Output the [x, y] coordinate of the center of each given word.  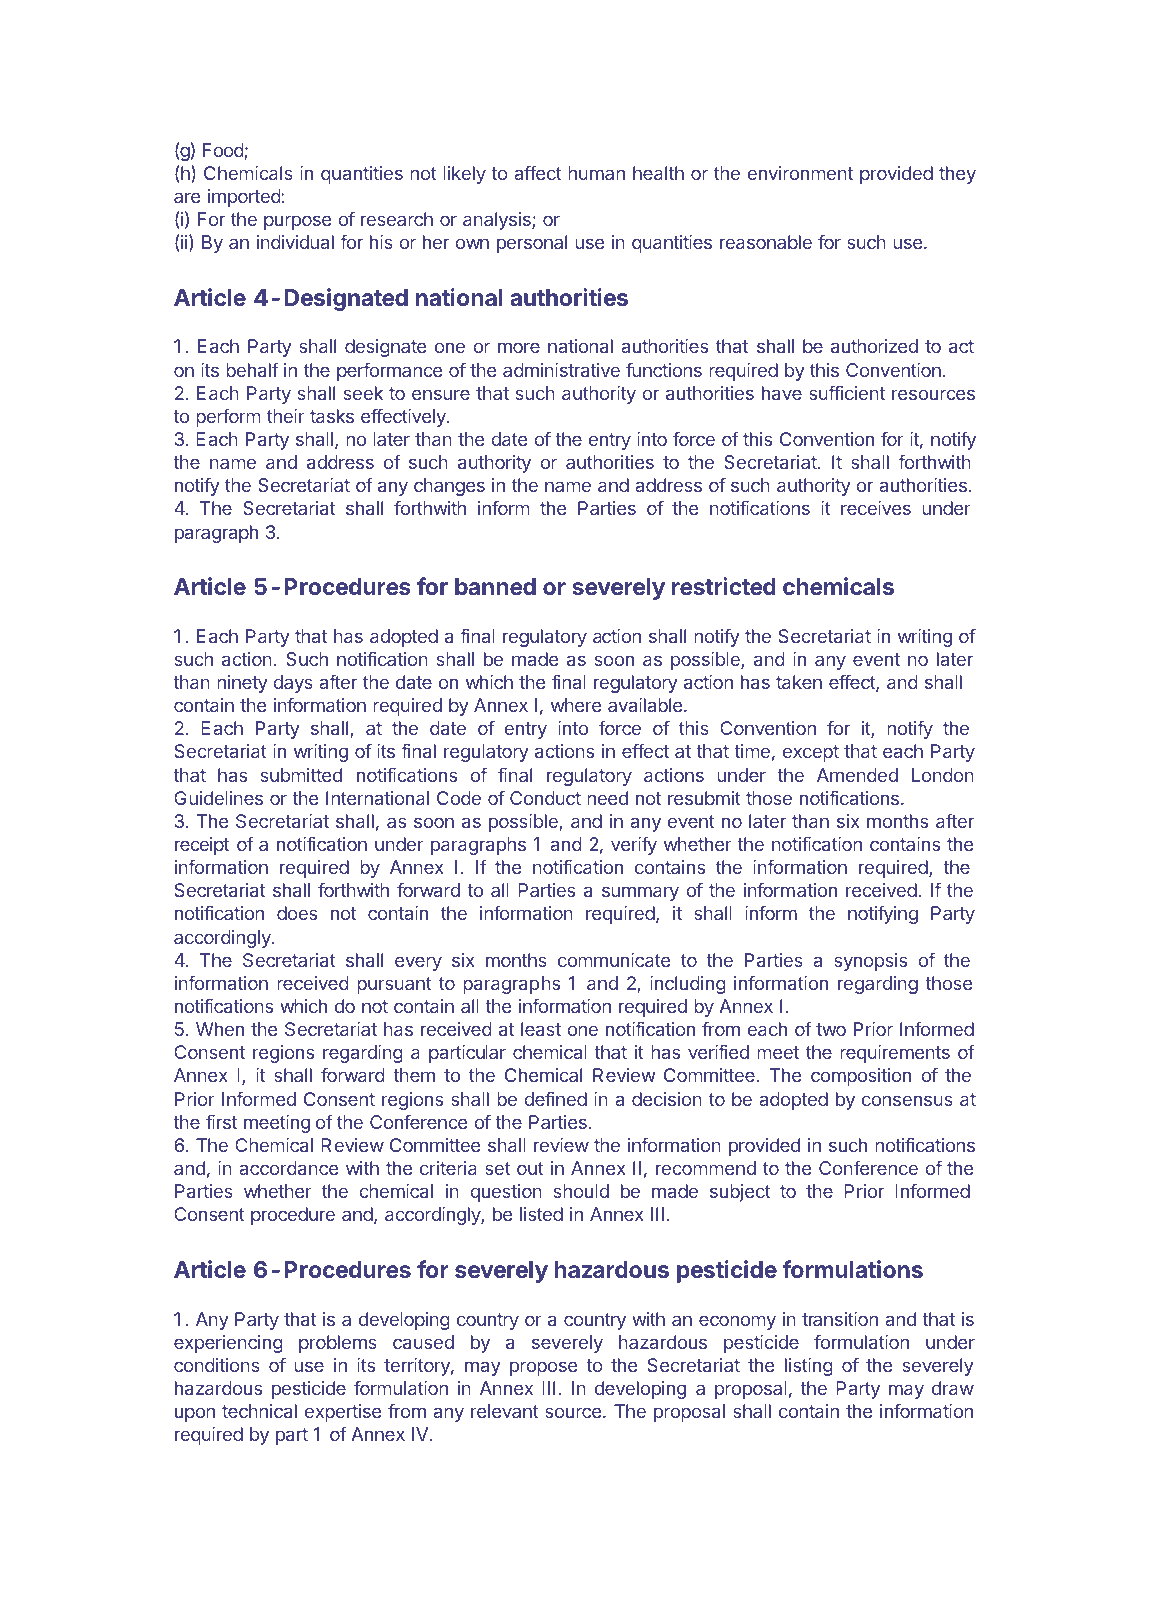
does [297, 913]
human [596, 173]
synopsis [870, 962]
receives [876, 508]
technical [259, 1411]
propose [544, 1368]
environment [800, 173]
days [293, 684]
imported [245, 198]
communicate [614, 960]
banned [495, 586]
